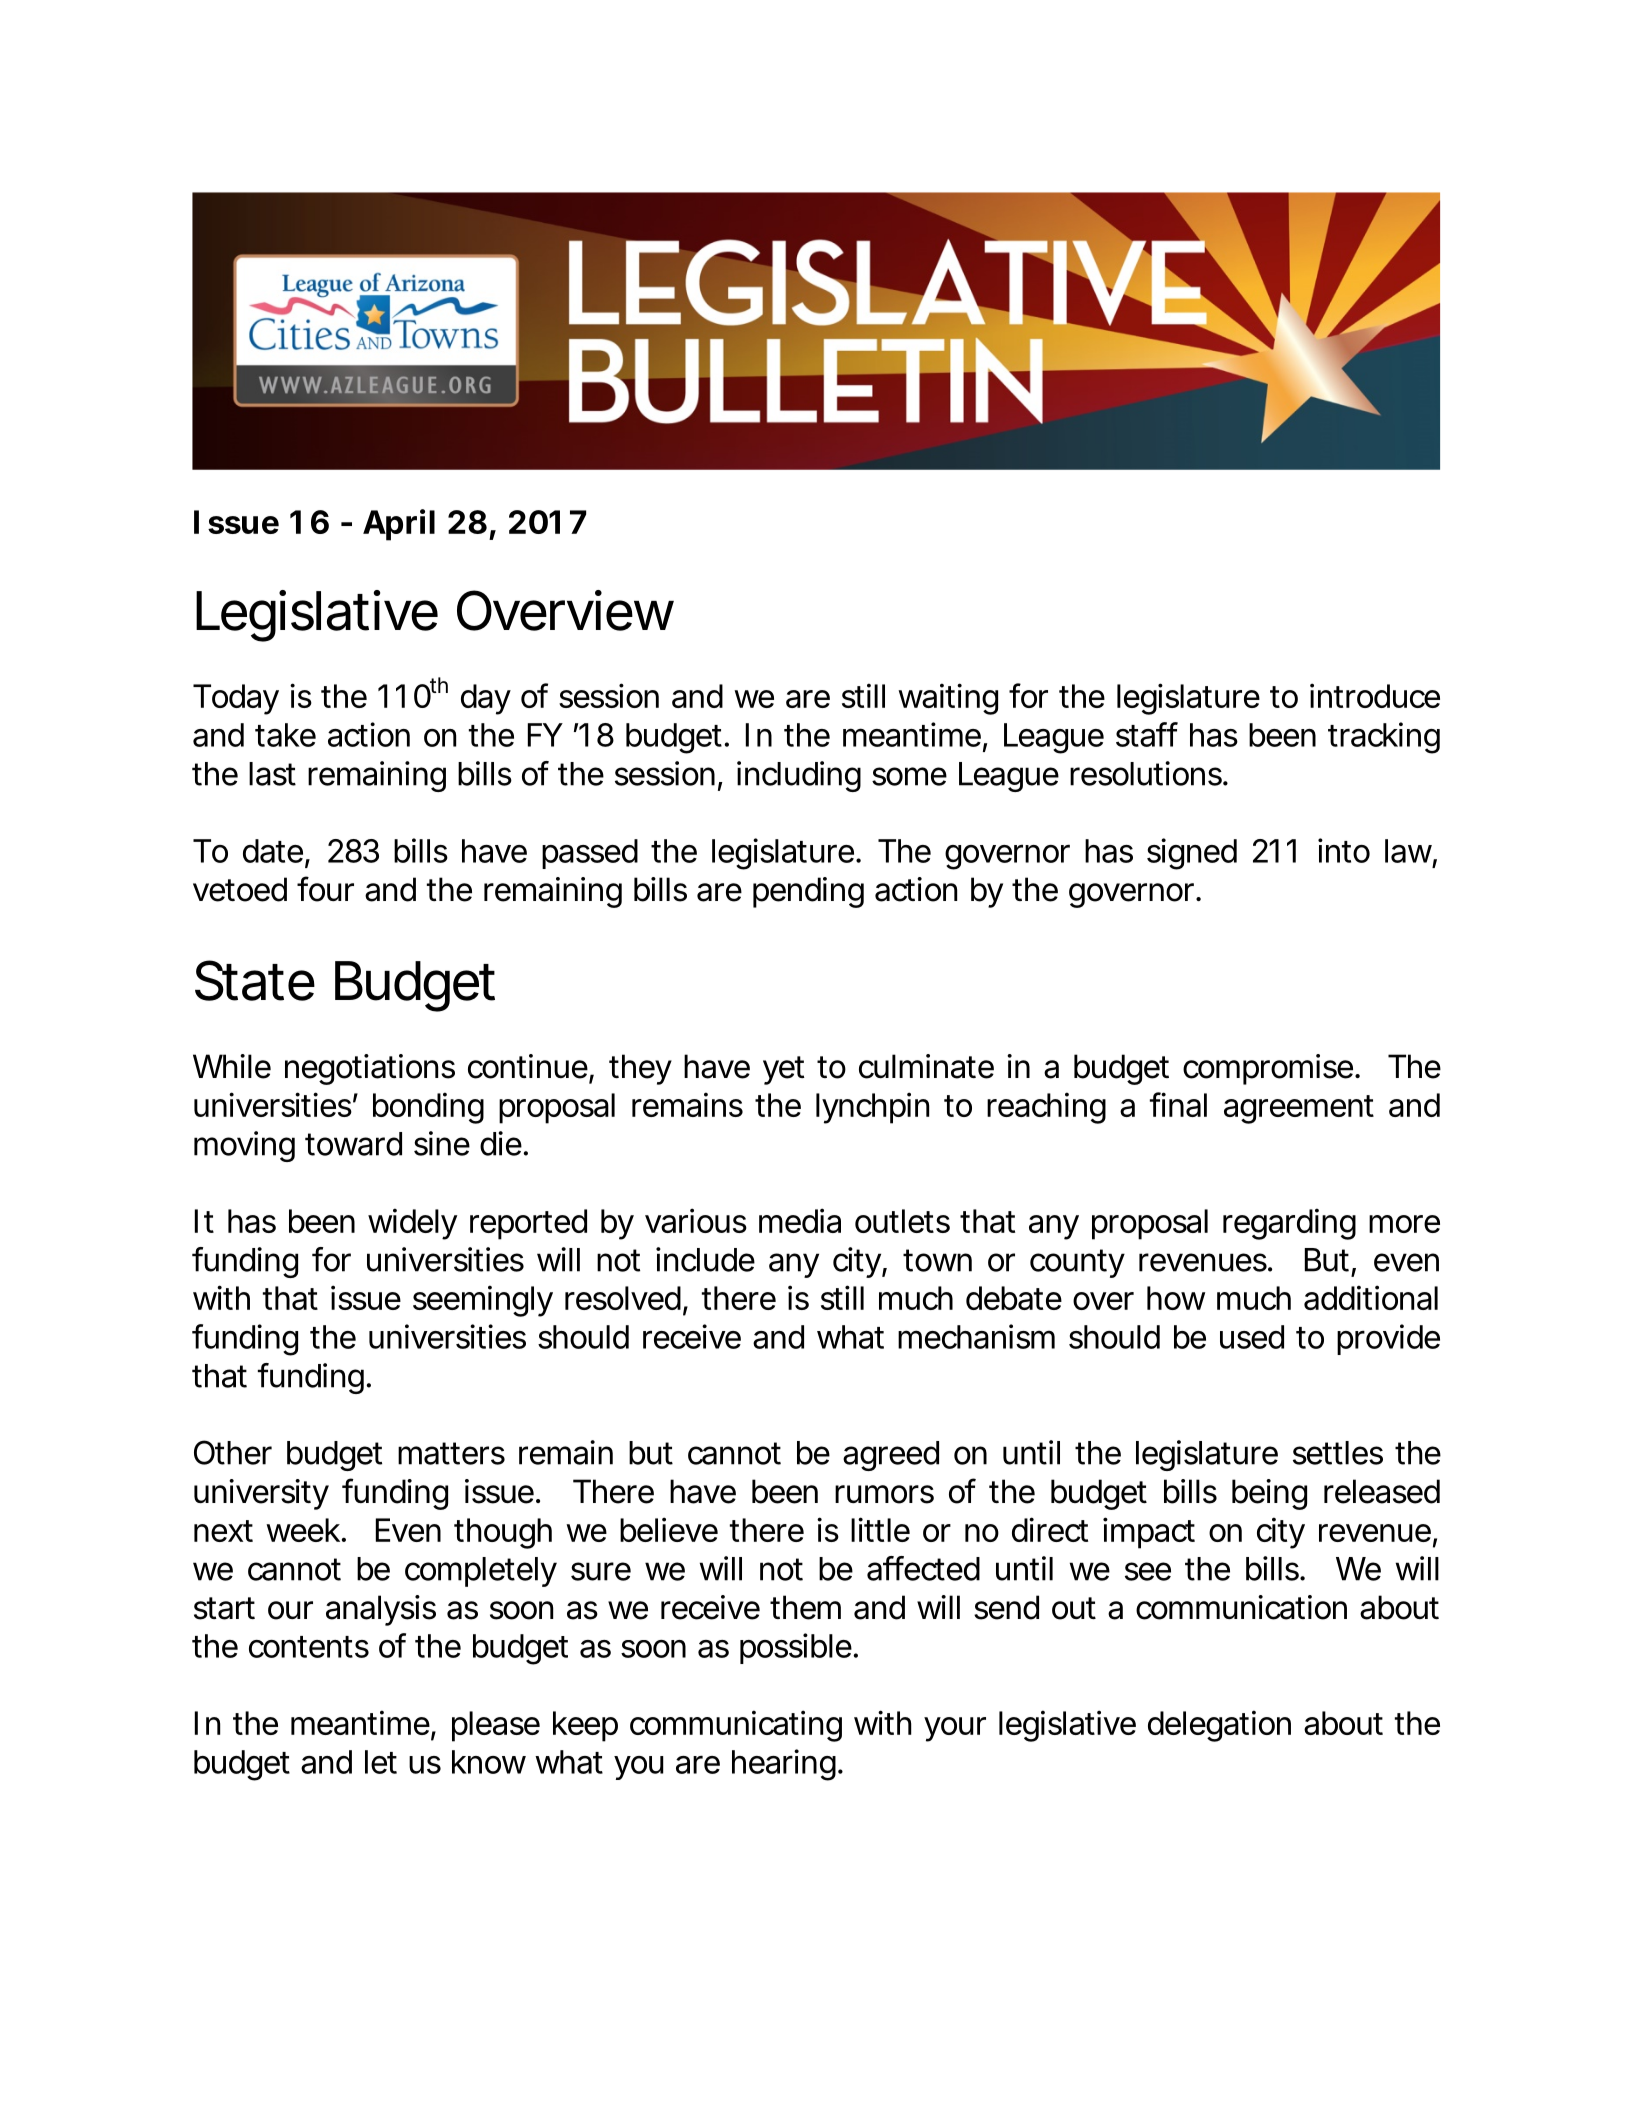  I want to click on April, so click(399, 525).
